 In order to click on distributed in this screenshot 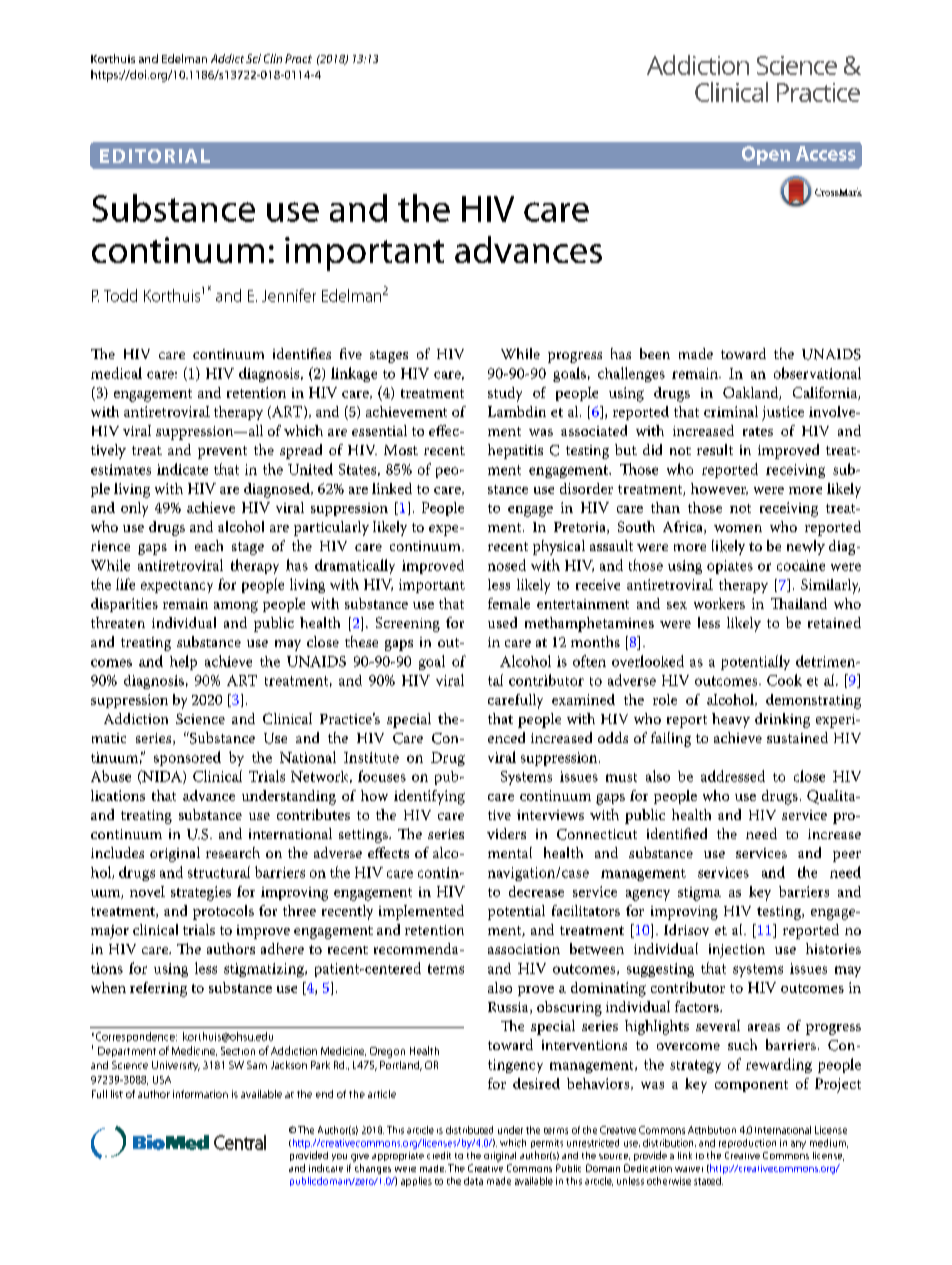, I will do `click(469, 1130)`.
